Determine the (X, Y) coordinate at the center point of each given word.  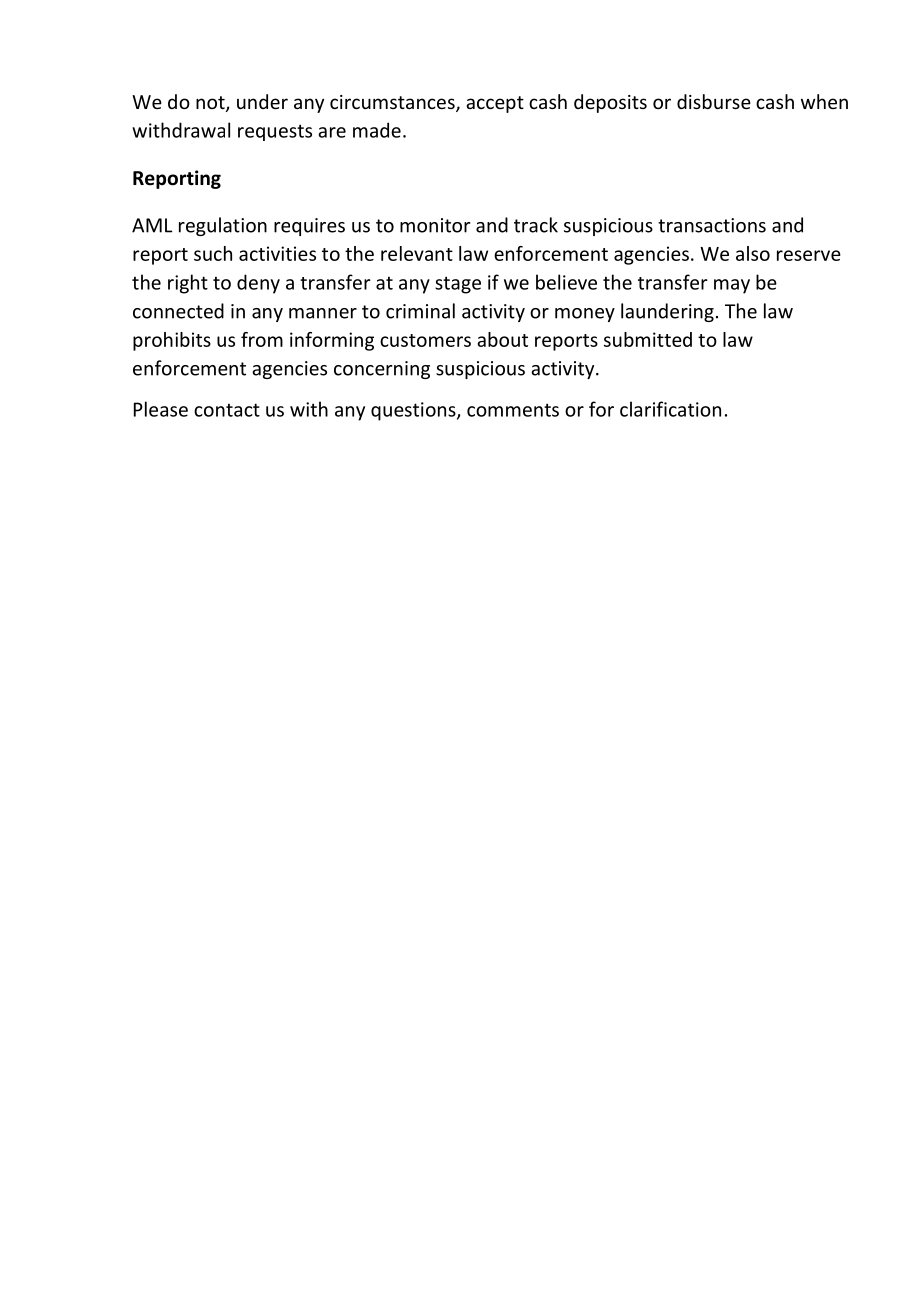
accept (495, 104)
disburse (714, 101)
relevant (417, 253)
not (211, 104)
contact (227, 410)
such (213, 253)
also (753, 253)
